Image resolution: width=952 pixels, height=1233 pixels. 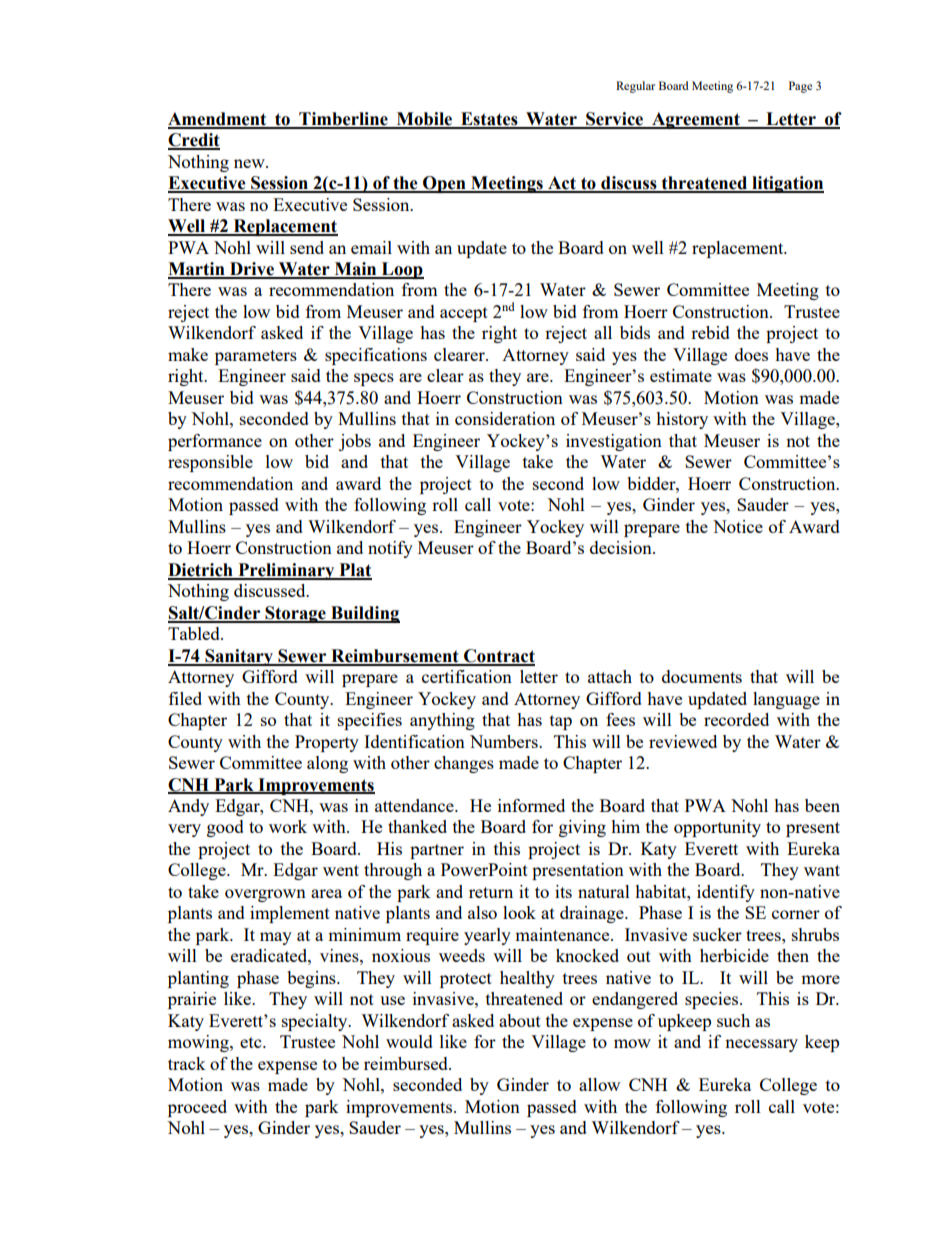 I want to click on certification, so click(x=467, y=676).
